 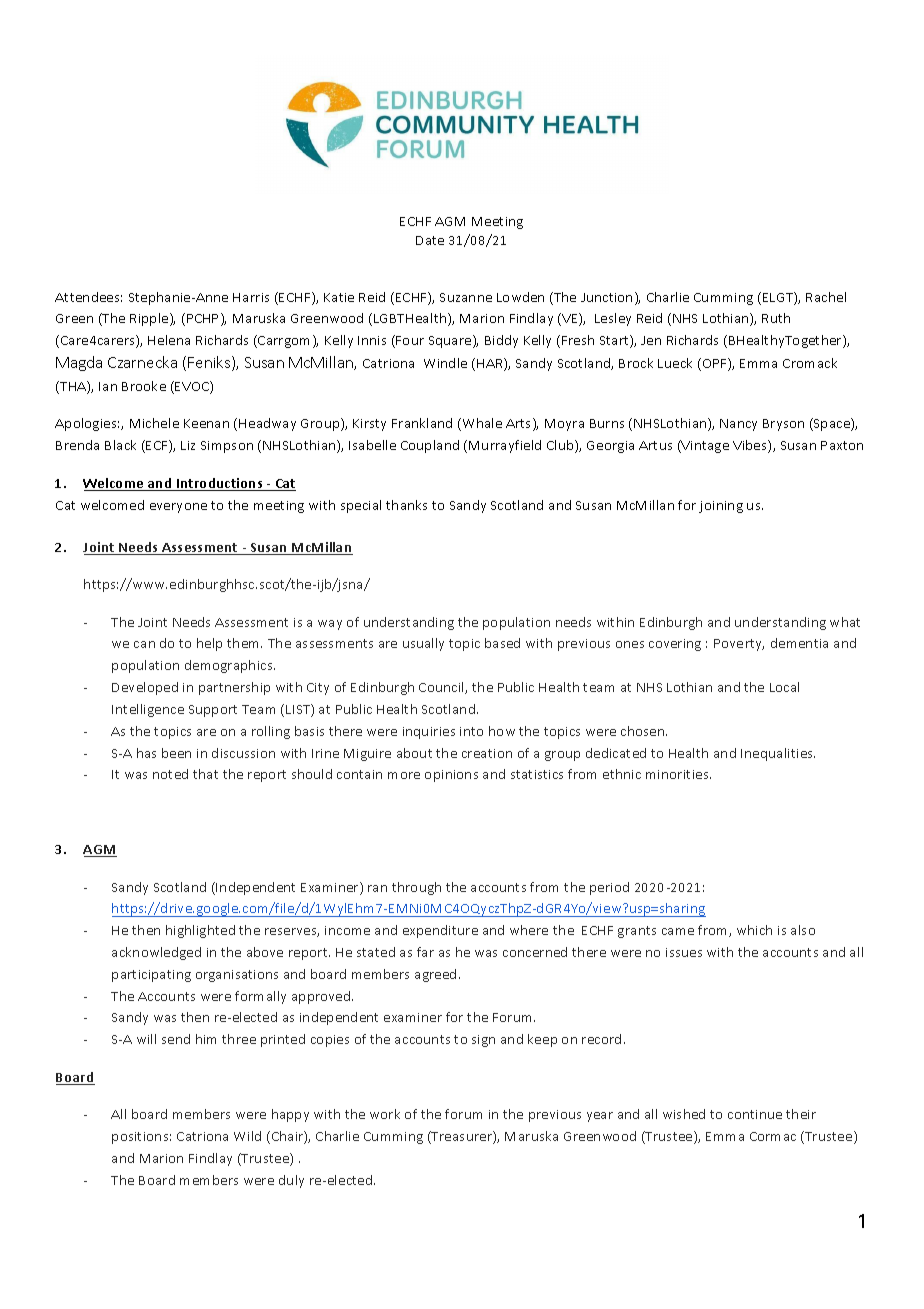 What do you see at coordinates (200, 931) in the document?
I see `highlighted` at bounding box center [200, 931].
